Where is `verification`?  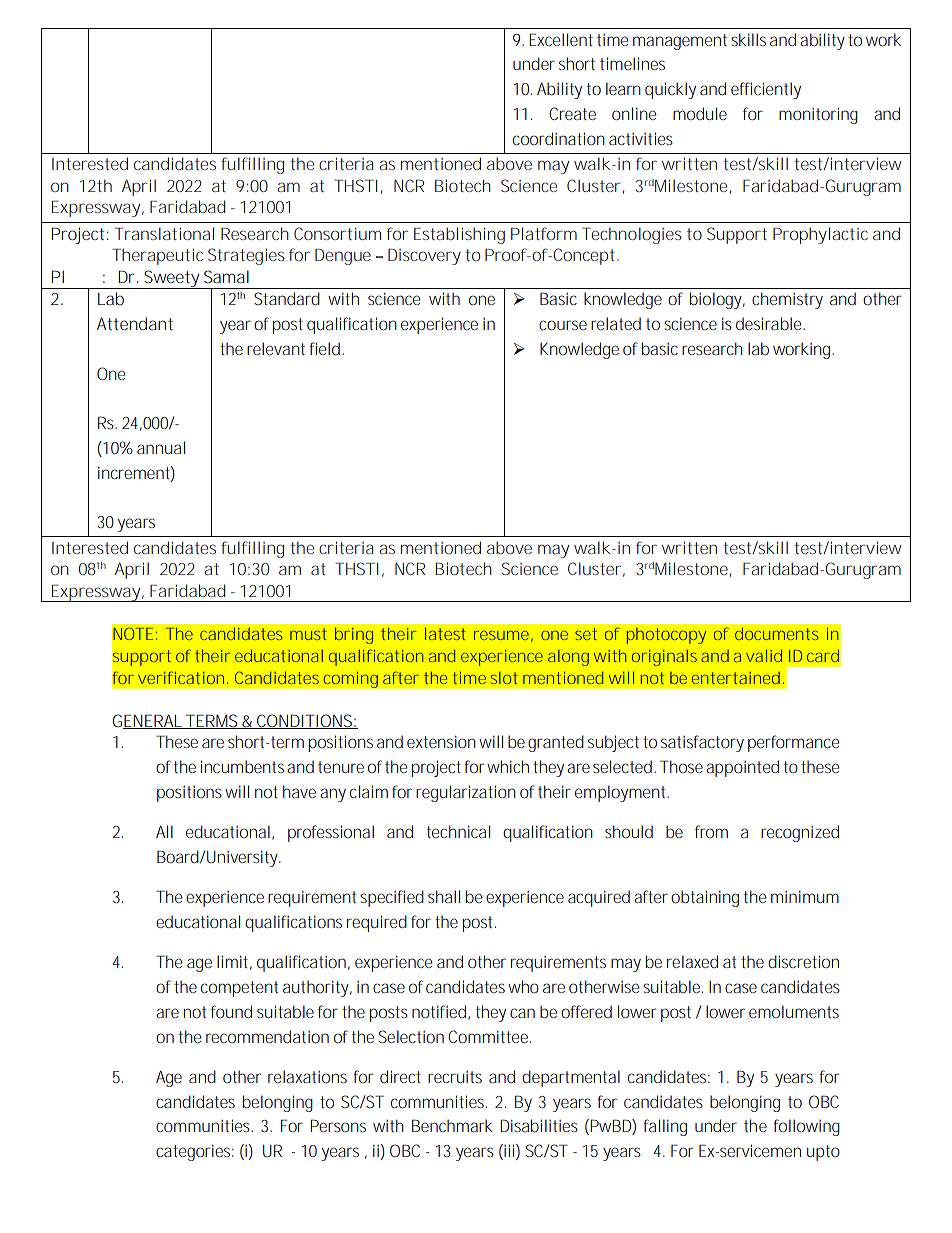 verification is located at coordinates (181, 677).
